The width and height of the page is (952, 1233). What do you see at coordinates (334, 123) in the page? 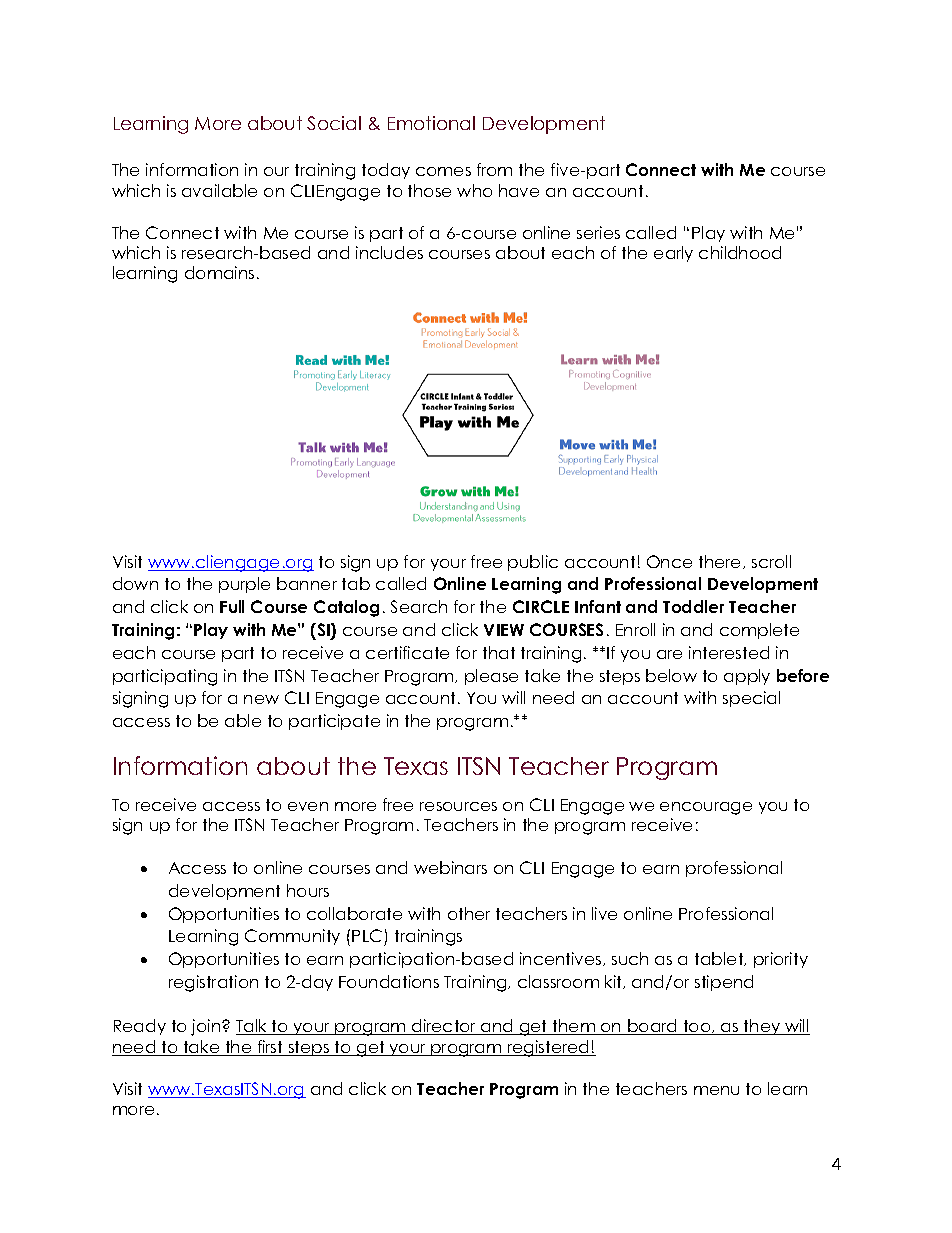
I see `Social` at bounding box center [334, 123].
